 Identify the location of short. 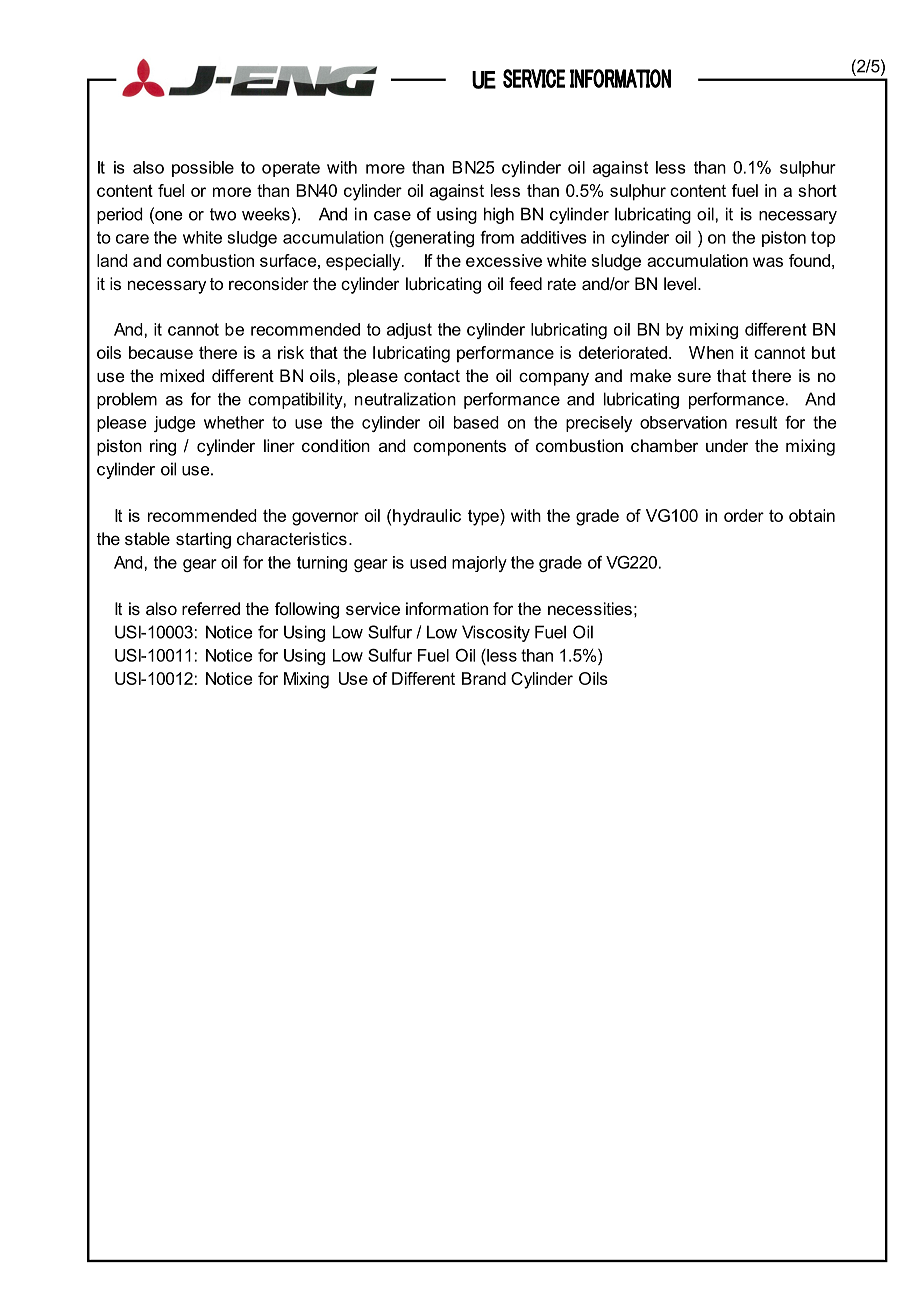
(817, 190).
